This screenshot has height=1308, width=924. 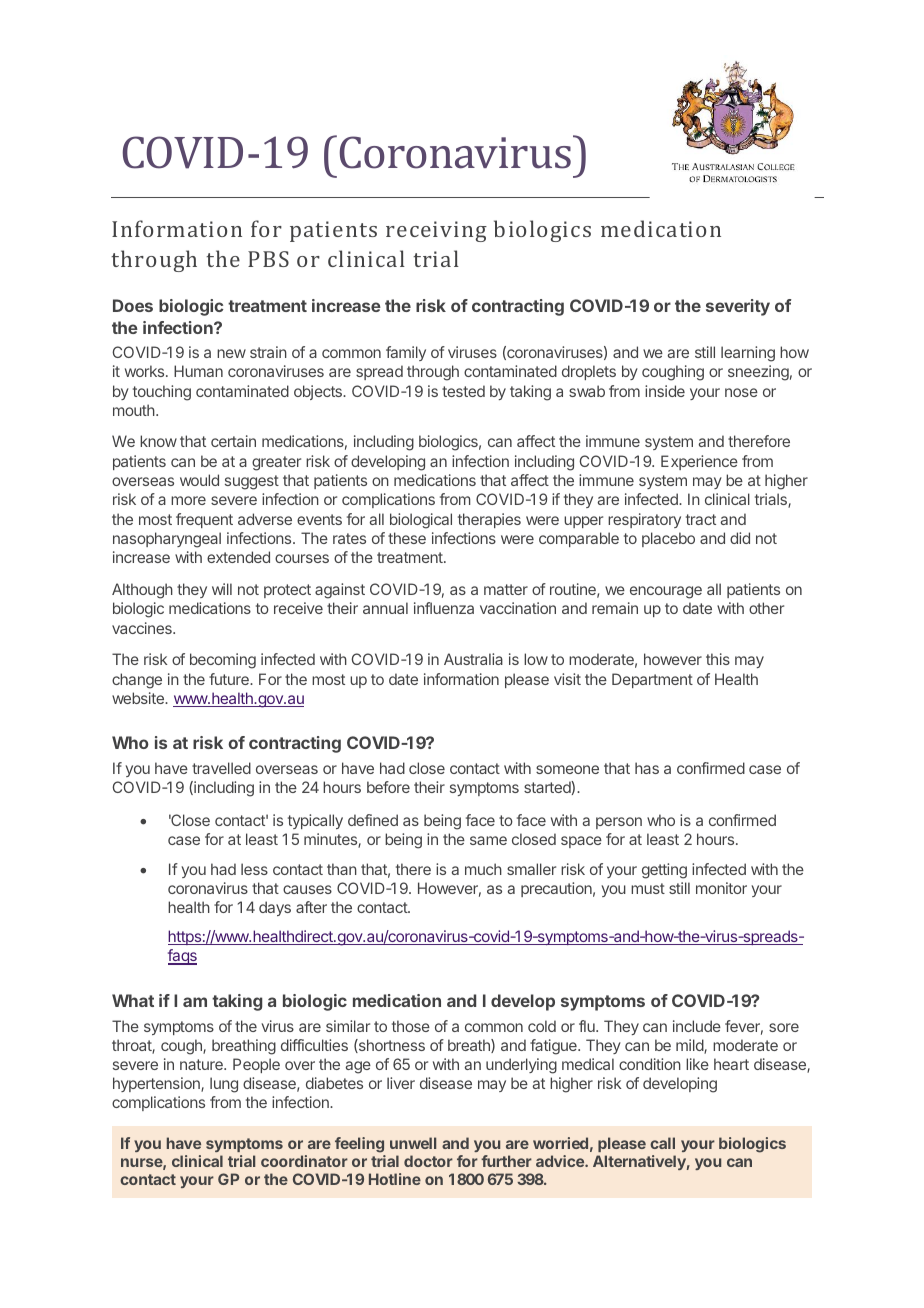 What do you see at coordinates (238, 557) in the screenshot?
I see `extended` at bounding box center [238, 557].
